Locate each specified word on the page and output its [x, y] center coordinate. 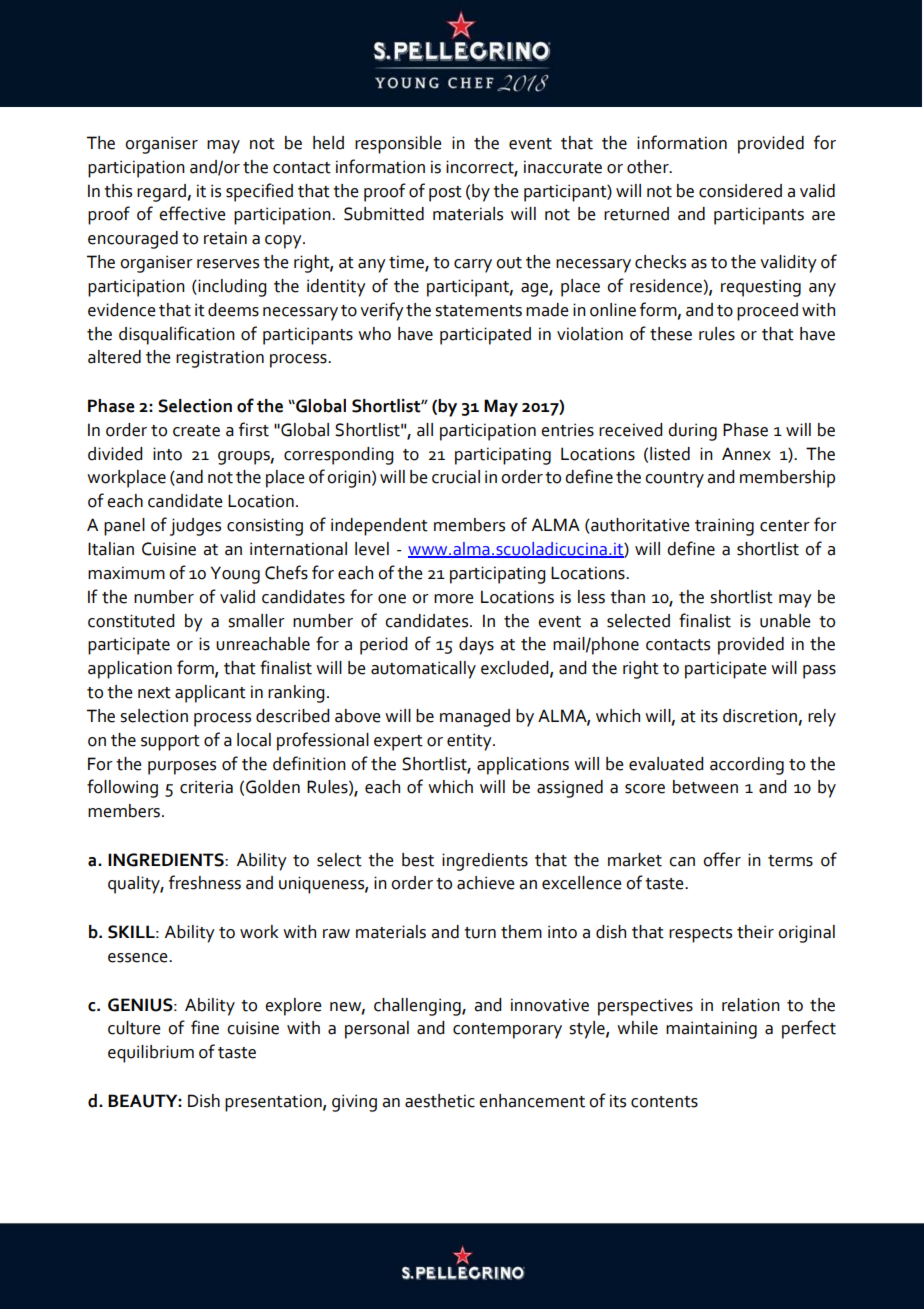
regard [162, 193]
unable [785, 621]
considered [740, 191]
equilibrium [151, 1054]
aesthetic [440, 1101]
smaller [256, 621]
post [445, 194]
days [476, 646]
